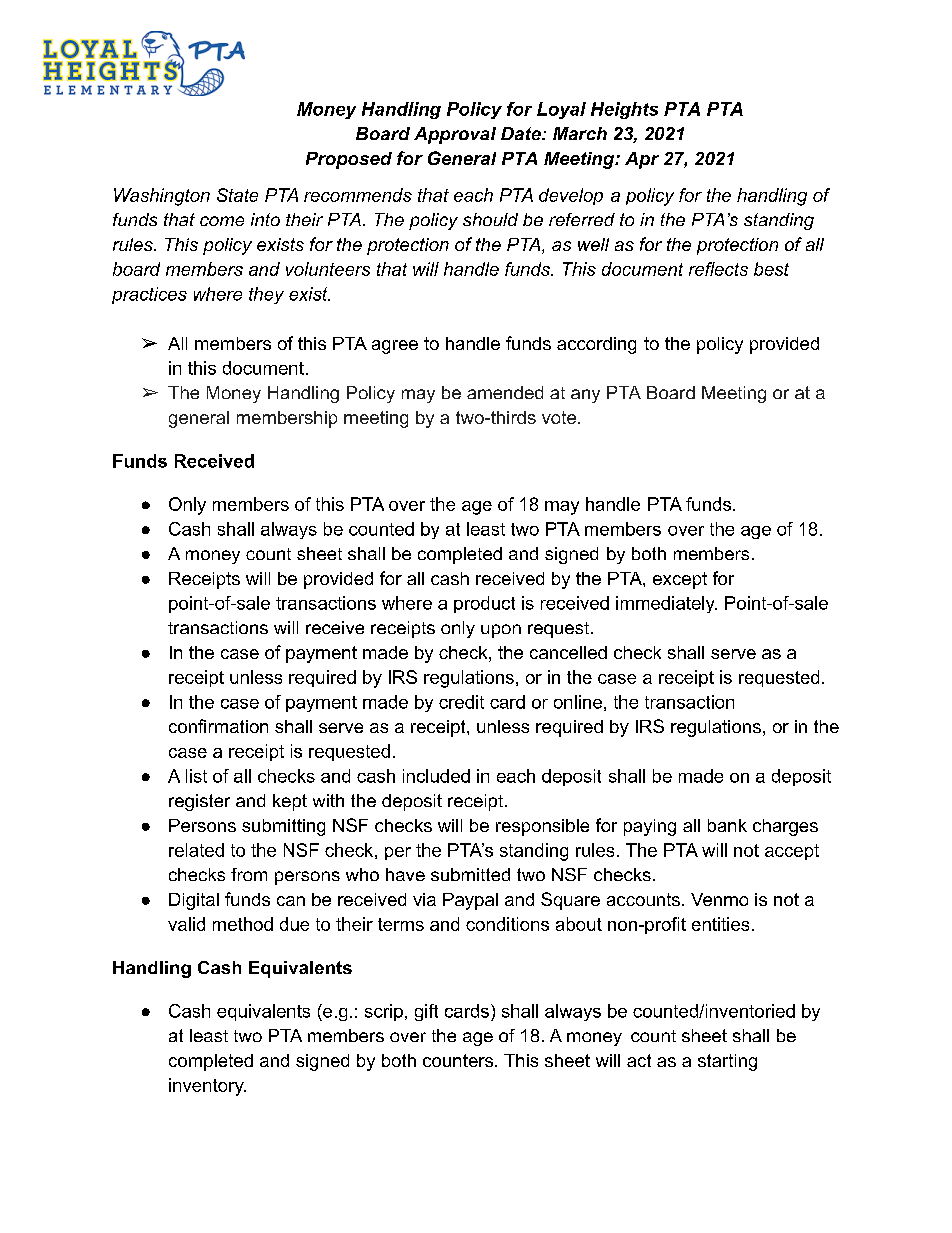  I want to click on confirmation, so click(218, 726).
